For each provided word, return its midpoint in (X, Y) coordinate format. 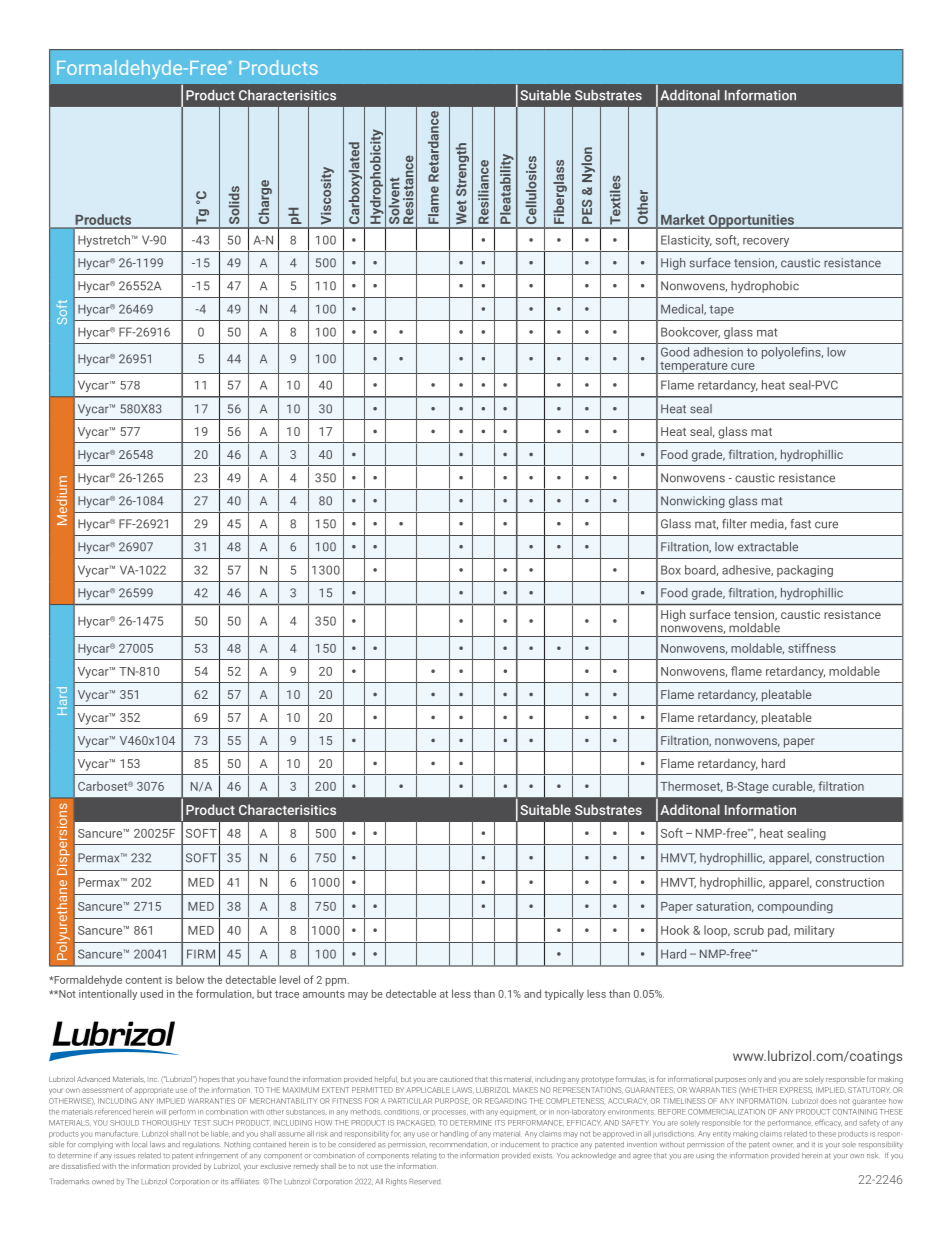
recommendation (459, 1145)
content (144, 980)
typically (564, 994)
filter (734, 524)
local (139, 1144)
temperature (694, 367)
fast (800, 524)
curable (793, 786)
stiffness (812, 648)
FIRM (201, 954)
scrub (749, 930)
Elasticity (686, 241)
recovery (766, 242)
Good (675, 352)
